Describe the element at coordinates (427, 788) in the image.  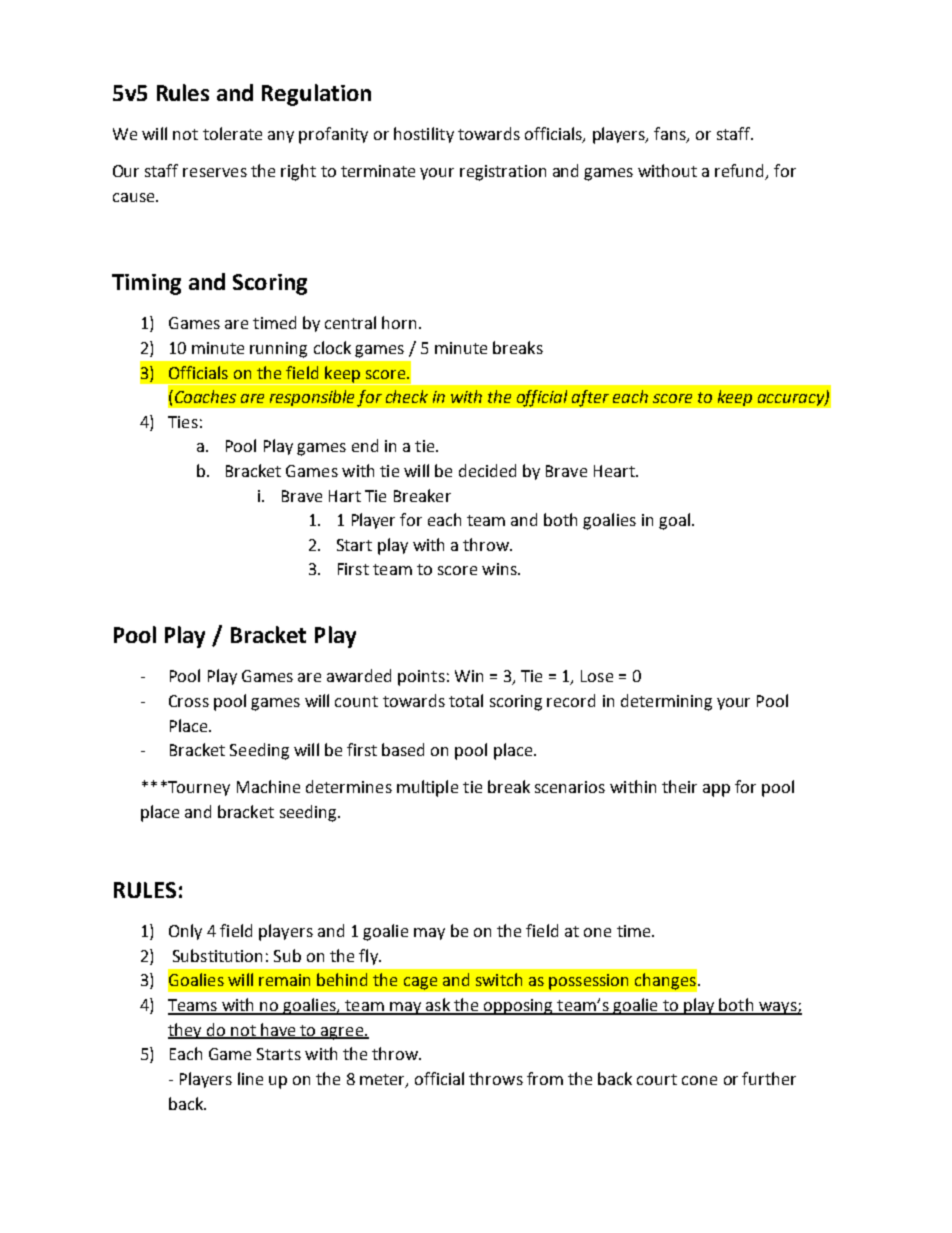
I see `multiple` at that location.
